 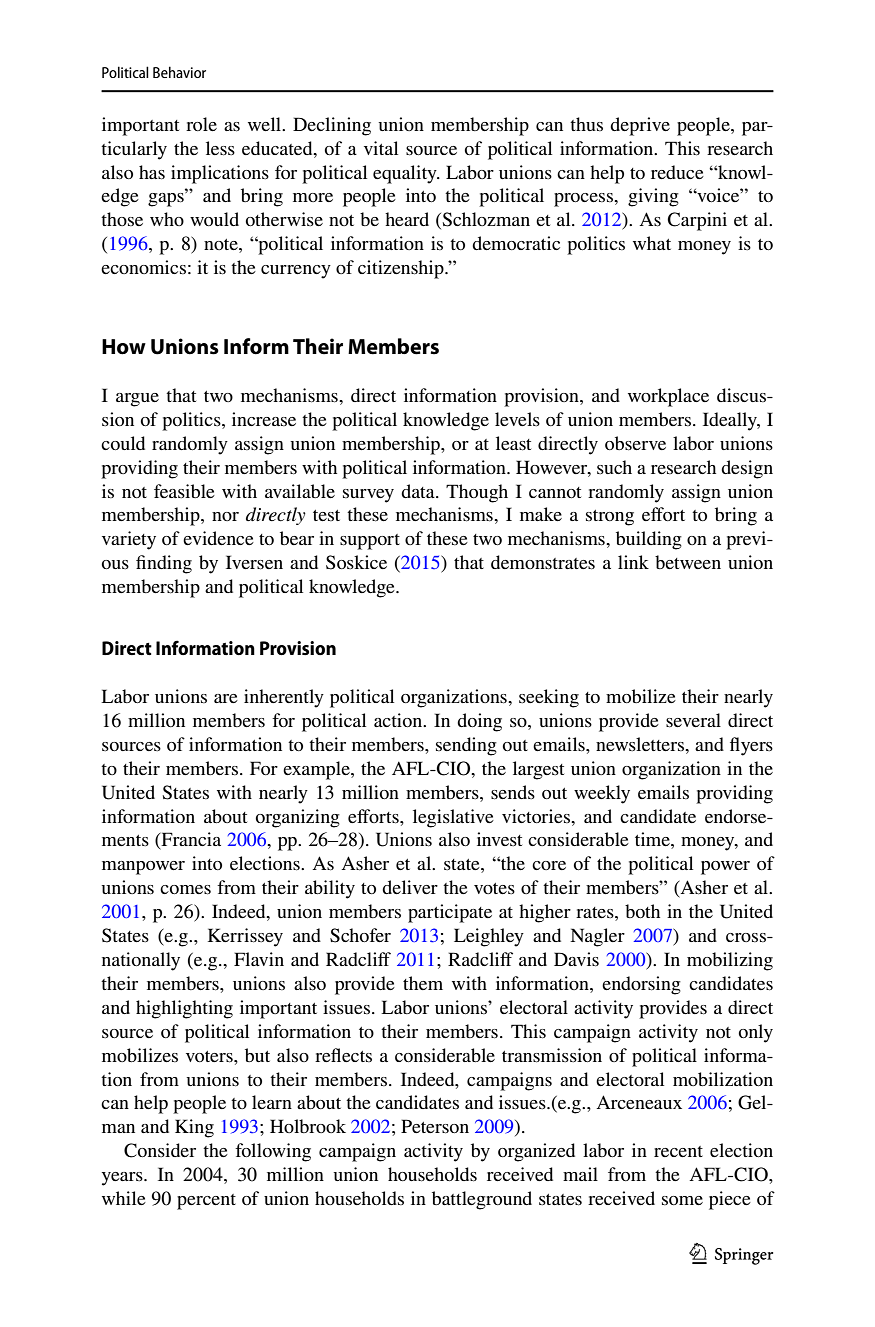 I want to click on between, so click(x=688, y=562).
